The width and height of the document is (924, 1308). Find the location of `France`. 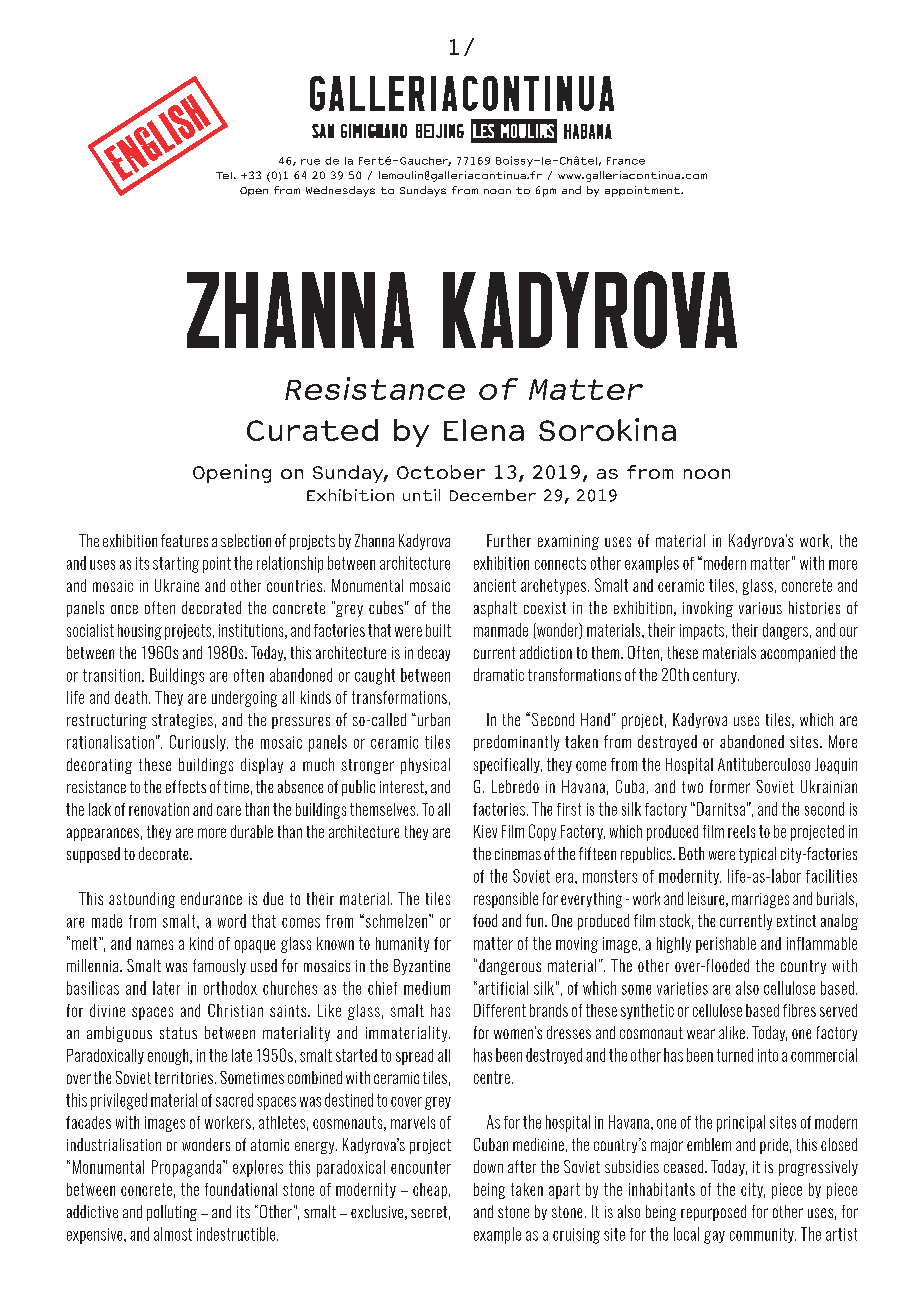

France is located at coordinates (626, 161).
